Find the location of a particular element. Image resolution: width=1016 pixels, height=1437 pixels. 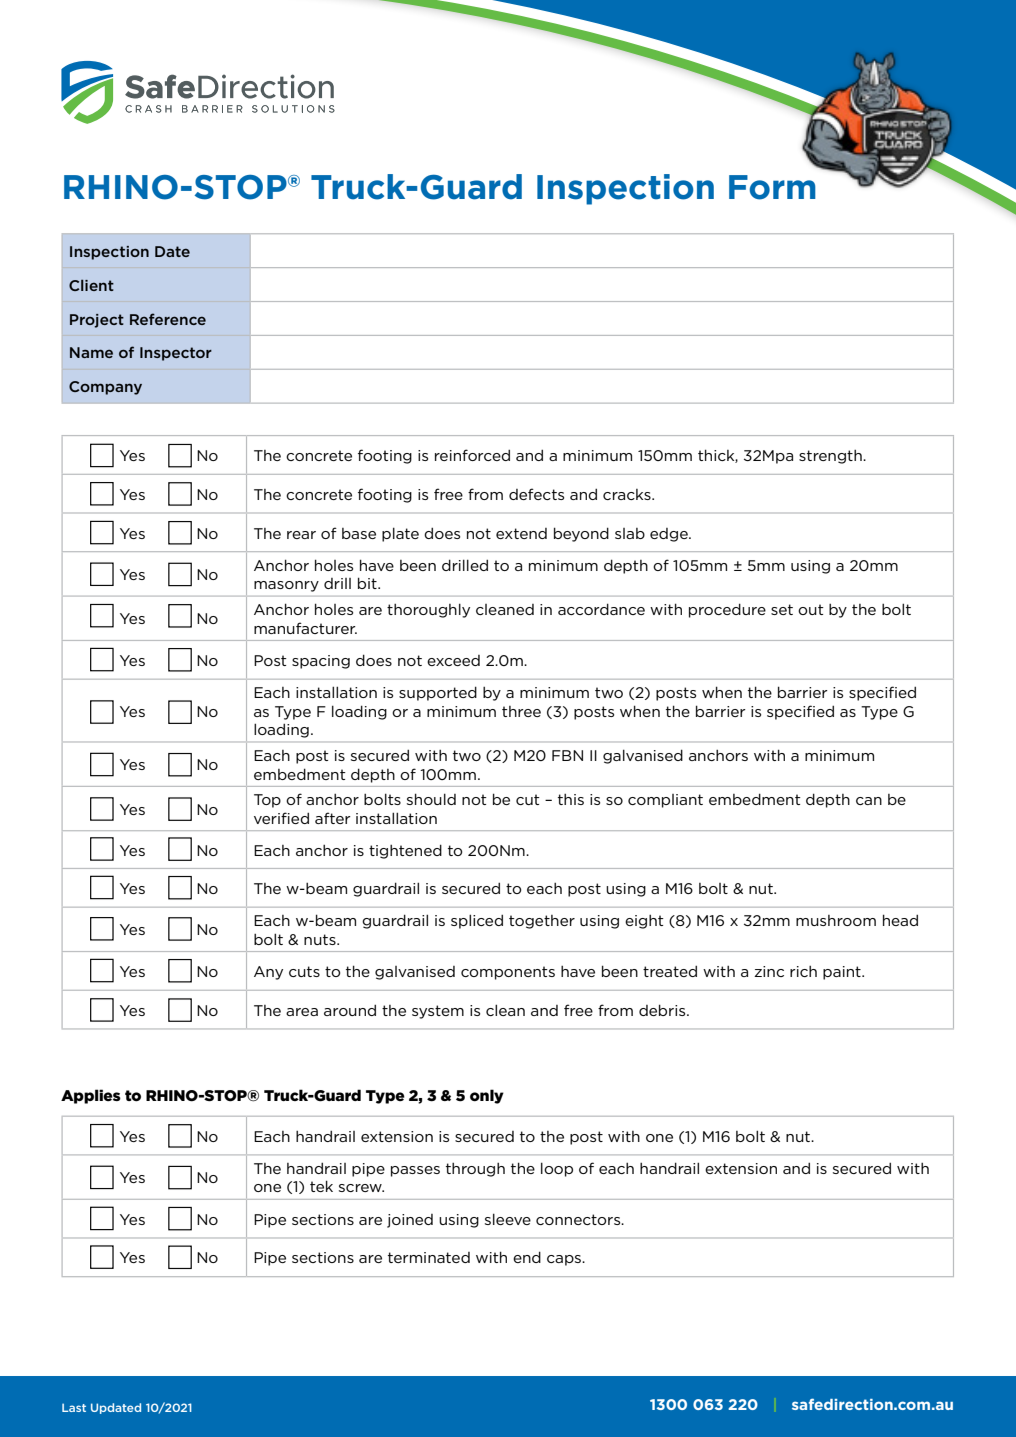

Form is located at coordinates (772, 187).
